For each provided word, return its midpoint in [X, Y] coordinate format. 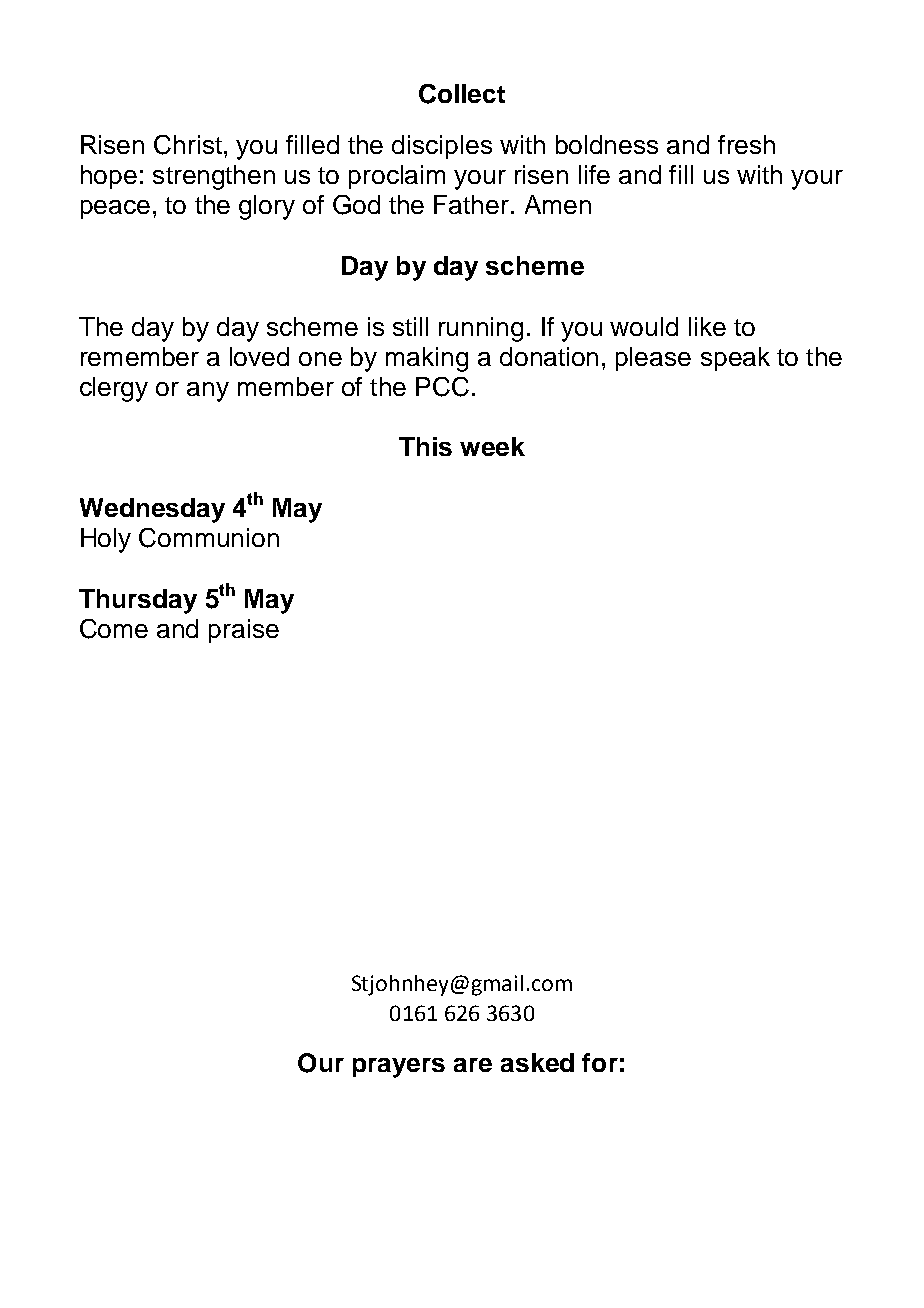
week [492, 446]
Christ [188, 145]
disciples [442, 147]
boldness [607, 144]
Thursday [138, 601]
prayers [399, 1068]
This [425, 446]
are [473, 1065]
